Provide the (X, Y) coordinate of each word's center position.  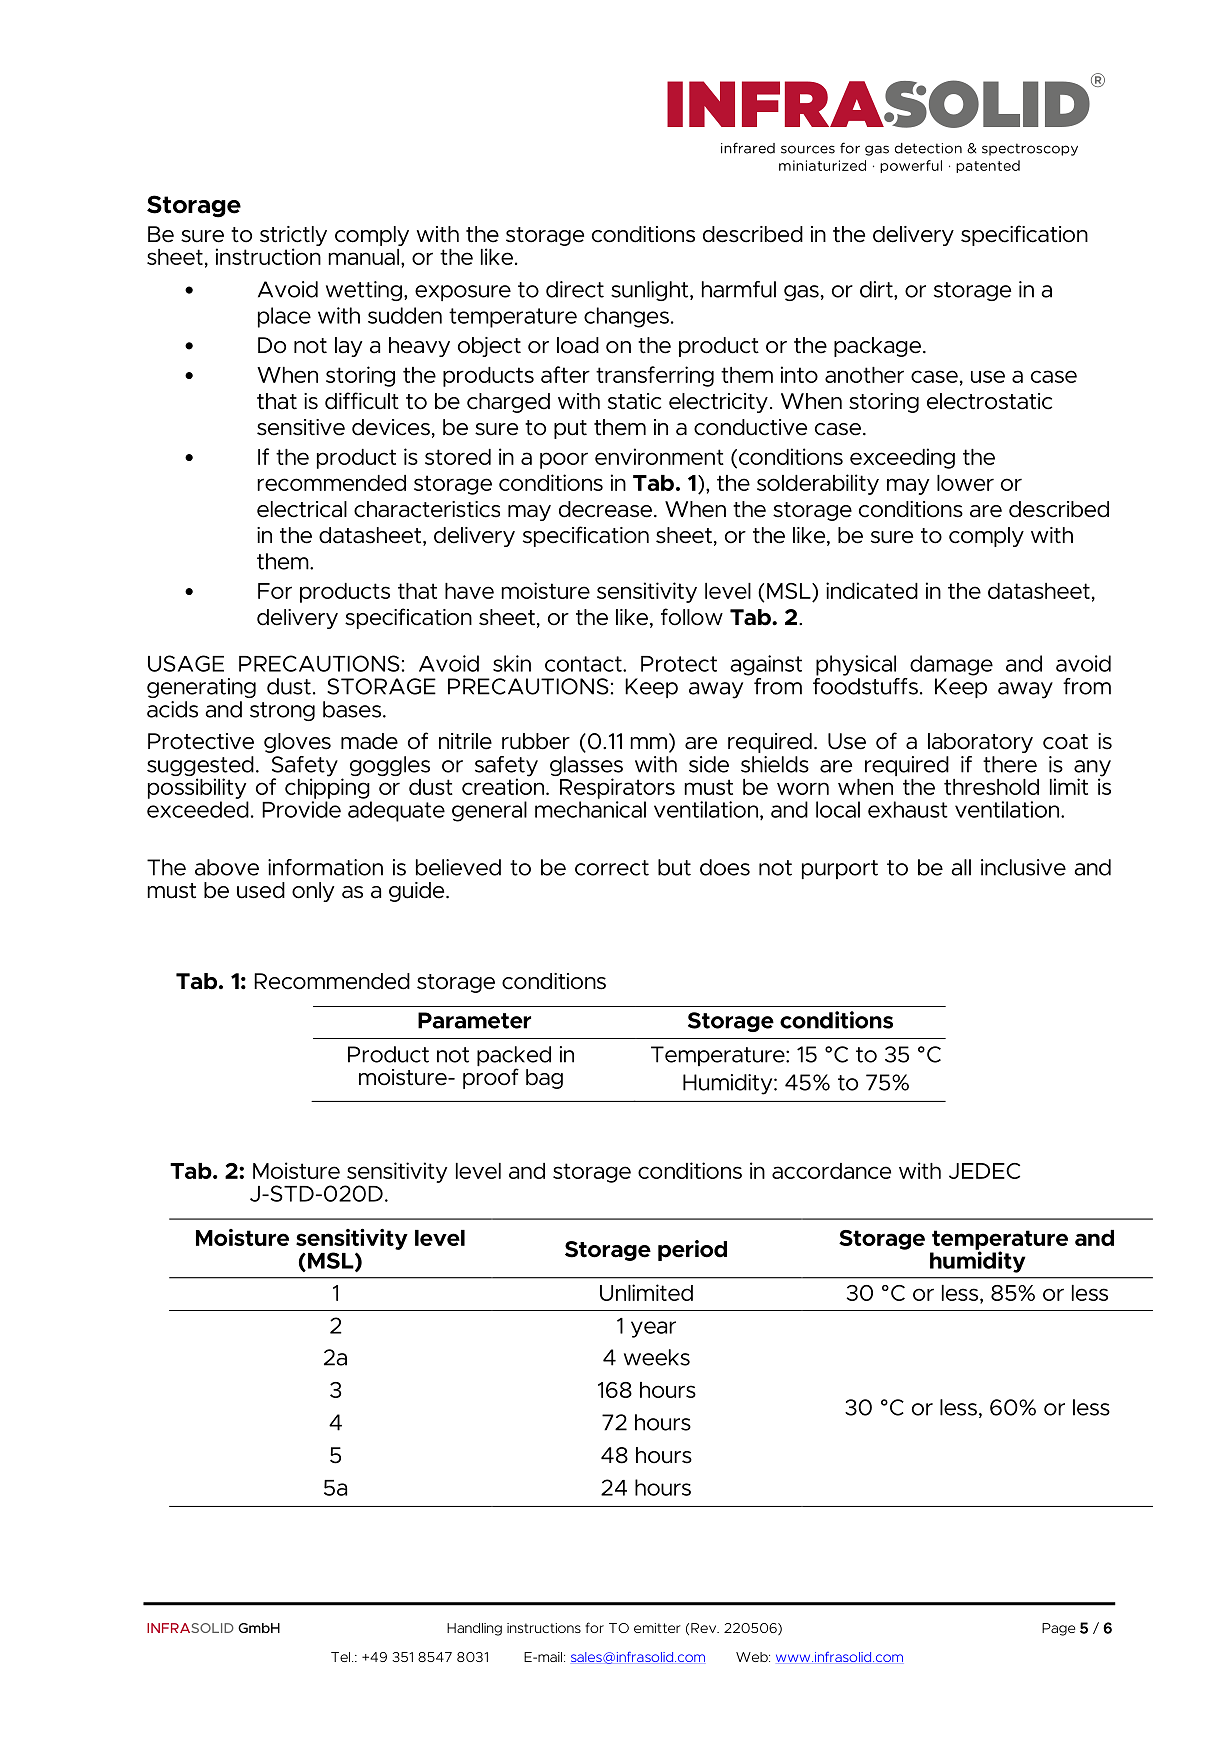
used (261, 890)
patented (988, 166)
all (961, 867)
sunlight (651, 291)
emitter (657, 1628)
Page (1058, 1629)
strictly (293, 237)
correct (612, 868)
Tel (342, 1657)
